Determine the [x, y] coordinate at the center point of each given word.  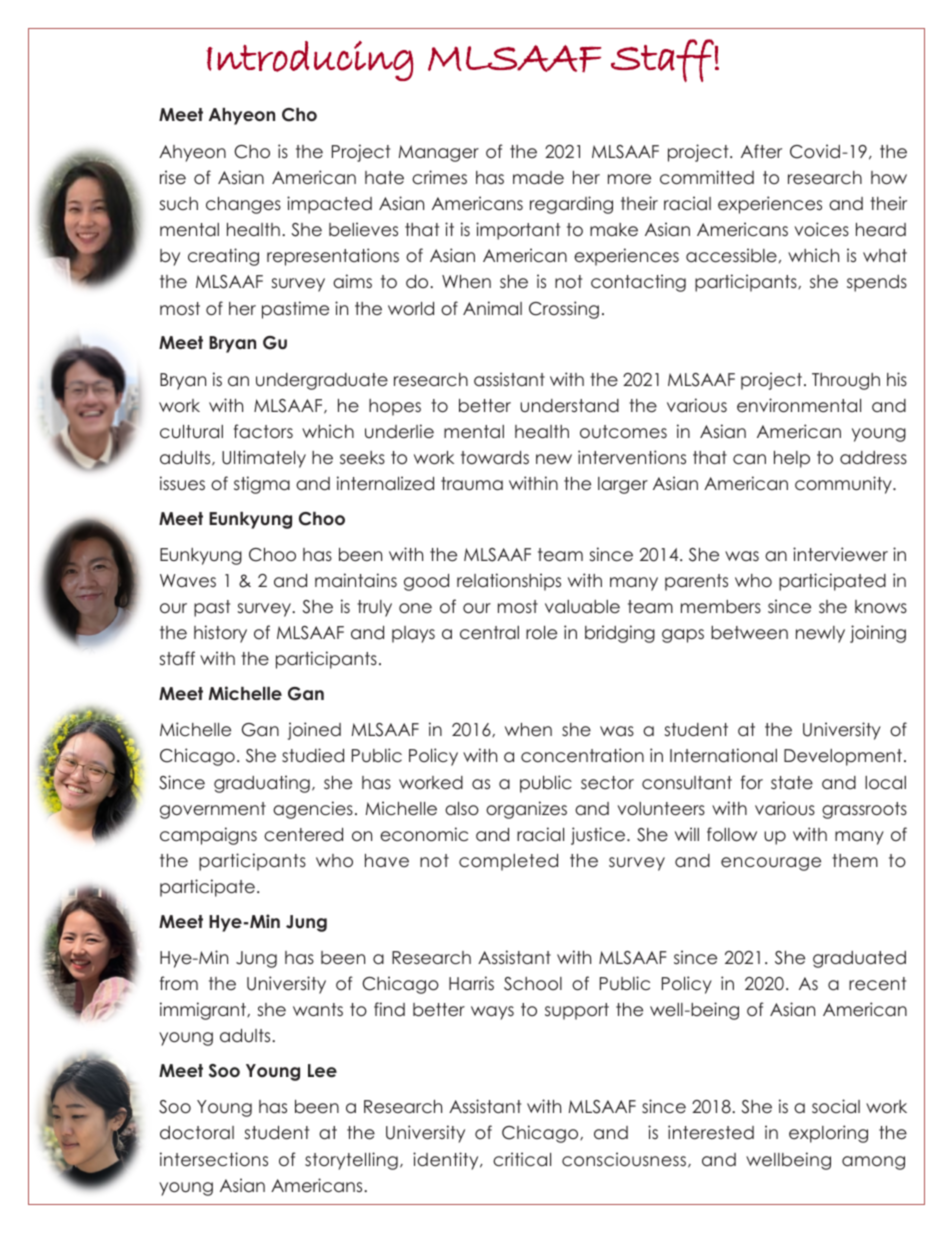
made [538, 178]
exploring [828, 1134]
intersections [214, 1159]
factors [263, 431]
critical [522, 1159]
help [792, 459]
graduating [262, 784]
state [792, 783]
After [761, 151]
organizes [526, 810]
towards [495, 458]
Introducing [309, 61]
